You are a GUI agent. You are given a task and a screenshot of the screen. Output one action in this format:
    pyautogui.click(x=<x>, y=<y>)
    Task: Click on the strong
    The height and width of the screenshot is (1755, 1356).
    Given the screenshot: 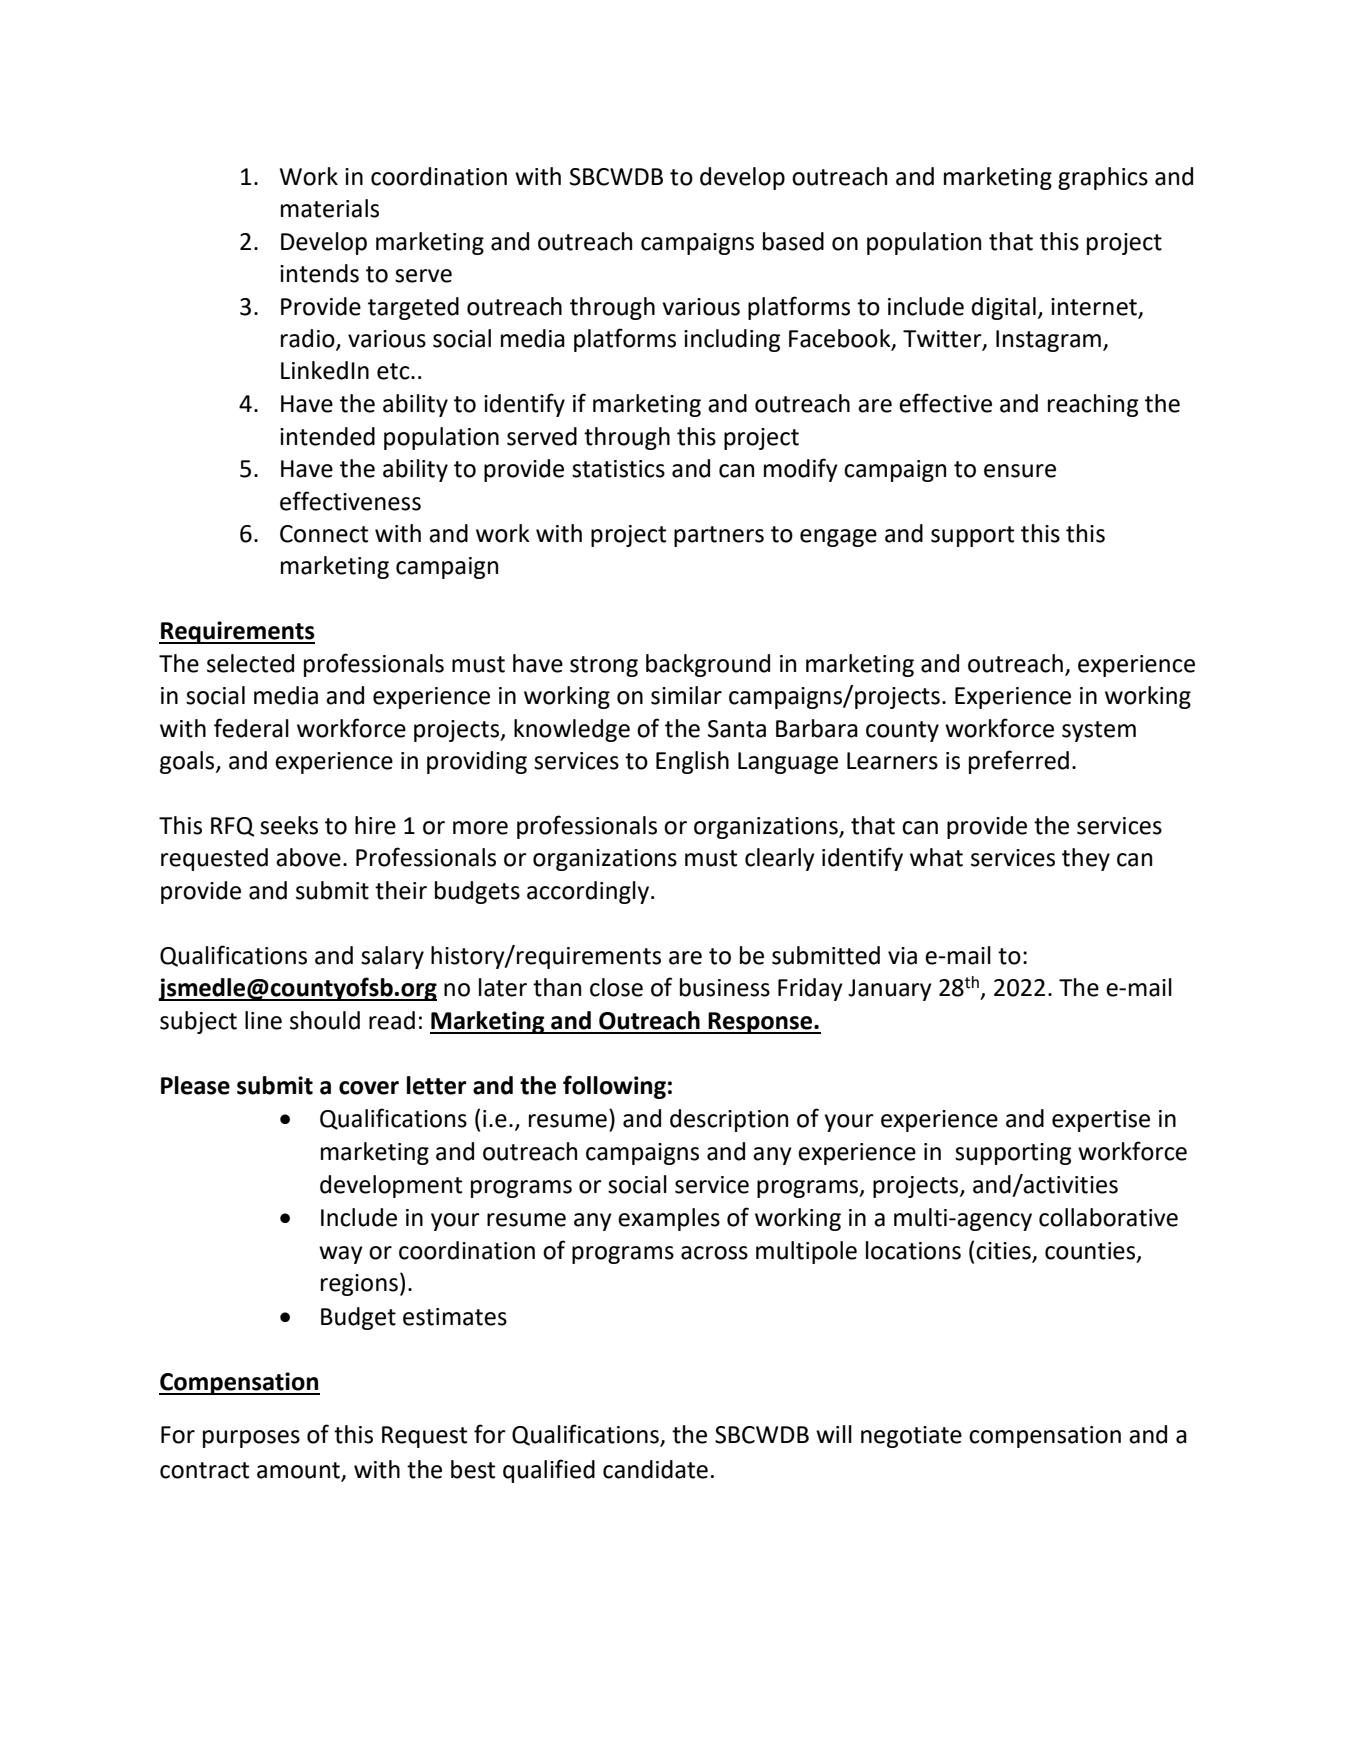 What is the action you would take?
    pyautogui.click(x=604, y=666)
